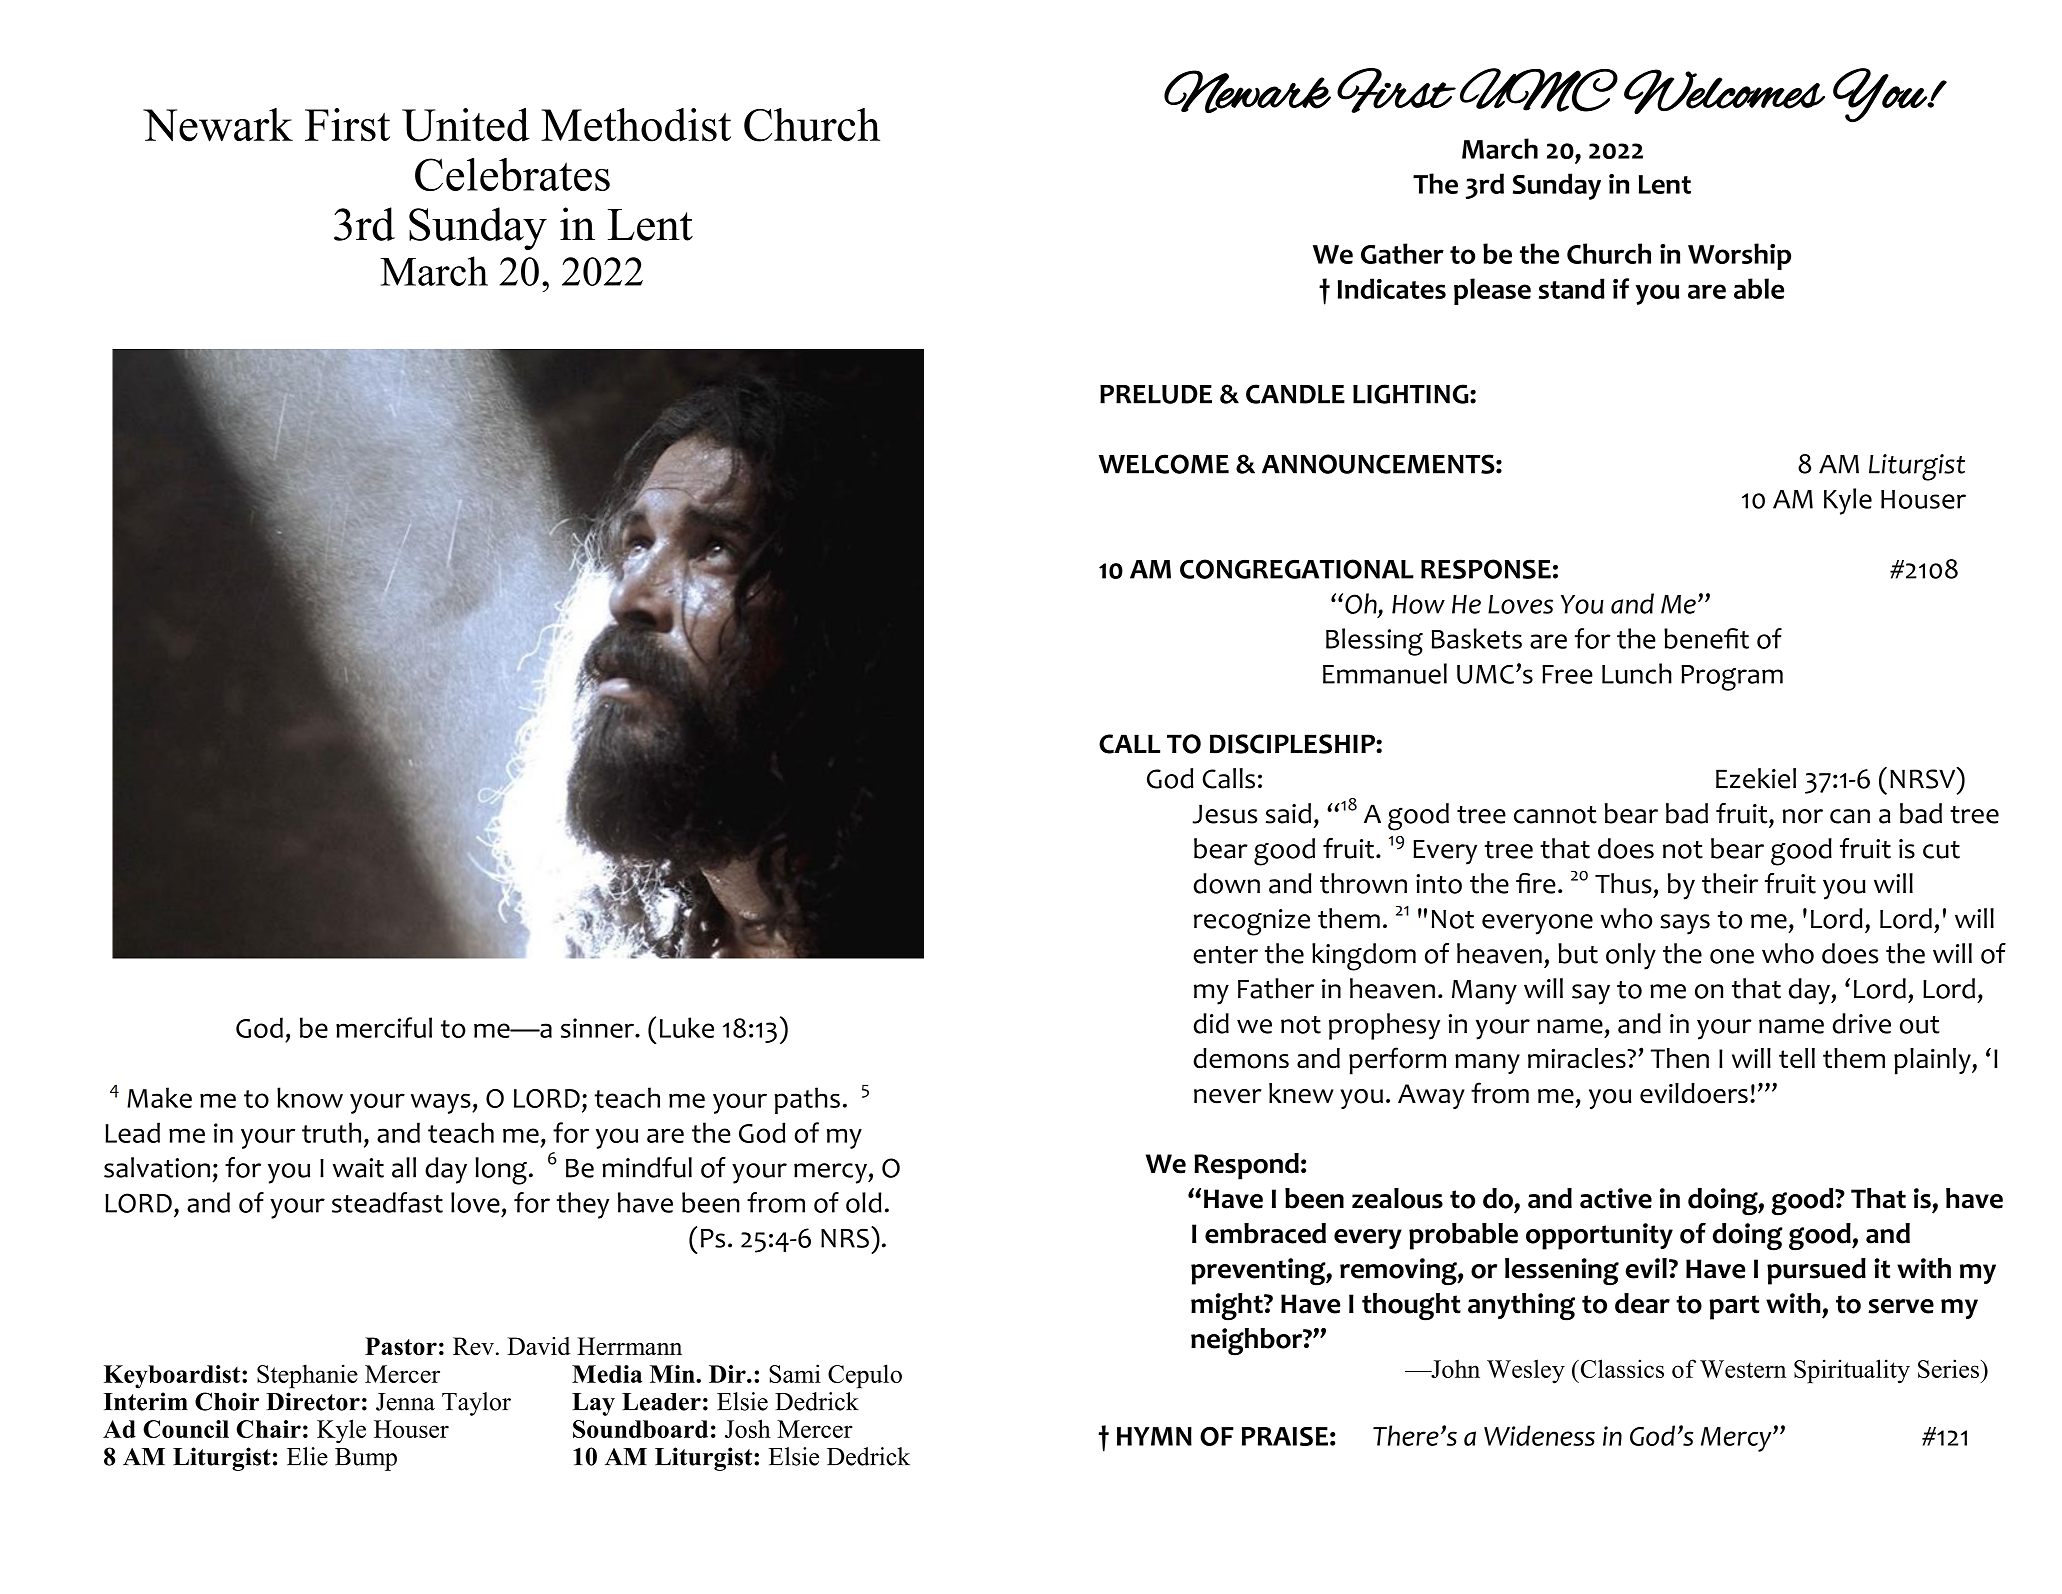  What do you see at coordinates (1224, 814) in the image?
I see `Jesus` at bounding box center [1224, 814].
